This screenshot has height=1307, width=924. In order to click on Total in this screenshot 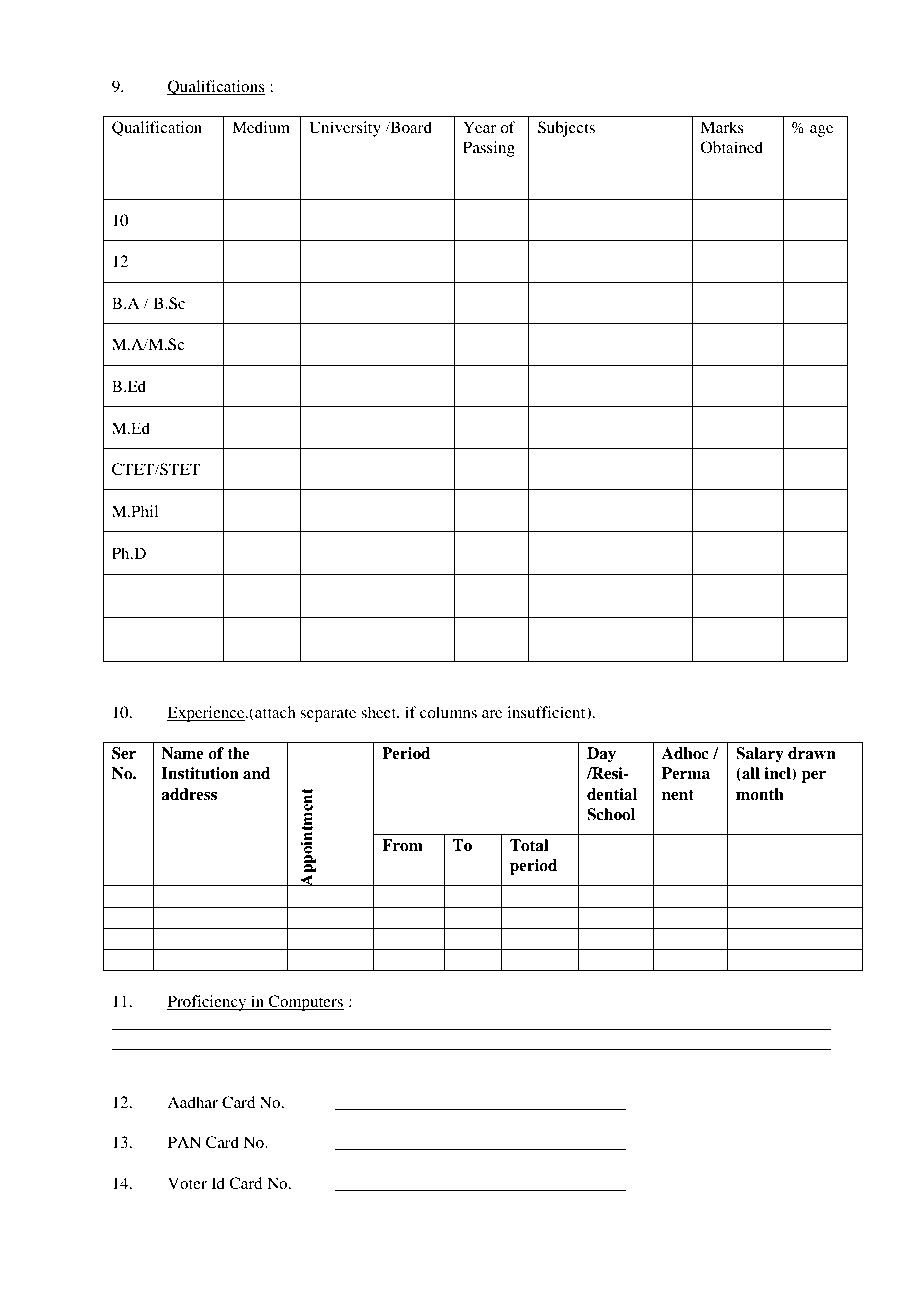, I will do `click(529, 845)`.
